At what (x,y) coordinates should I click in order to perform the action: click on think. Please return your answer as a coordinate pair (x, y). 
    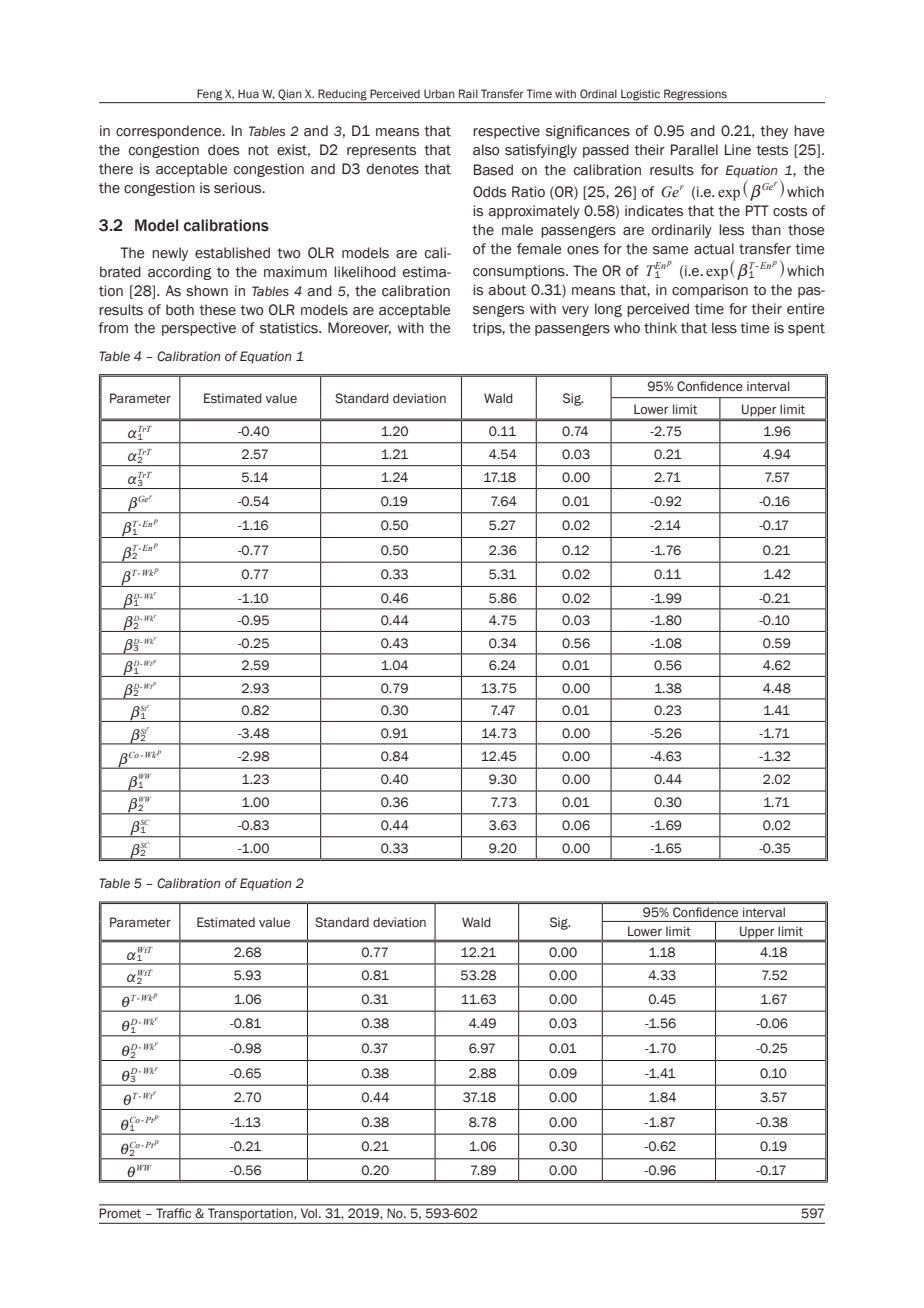
    Looking at the image, I should click on (660, 328).
